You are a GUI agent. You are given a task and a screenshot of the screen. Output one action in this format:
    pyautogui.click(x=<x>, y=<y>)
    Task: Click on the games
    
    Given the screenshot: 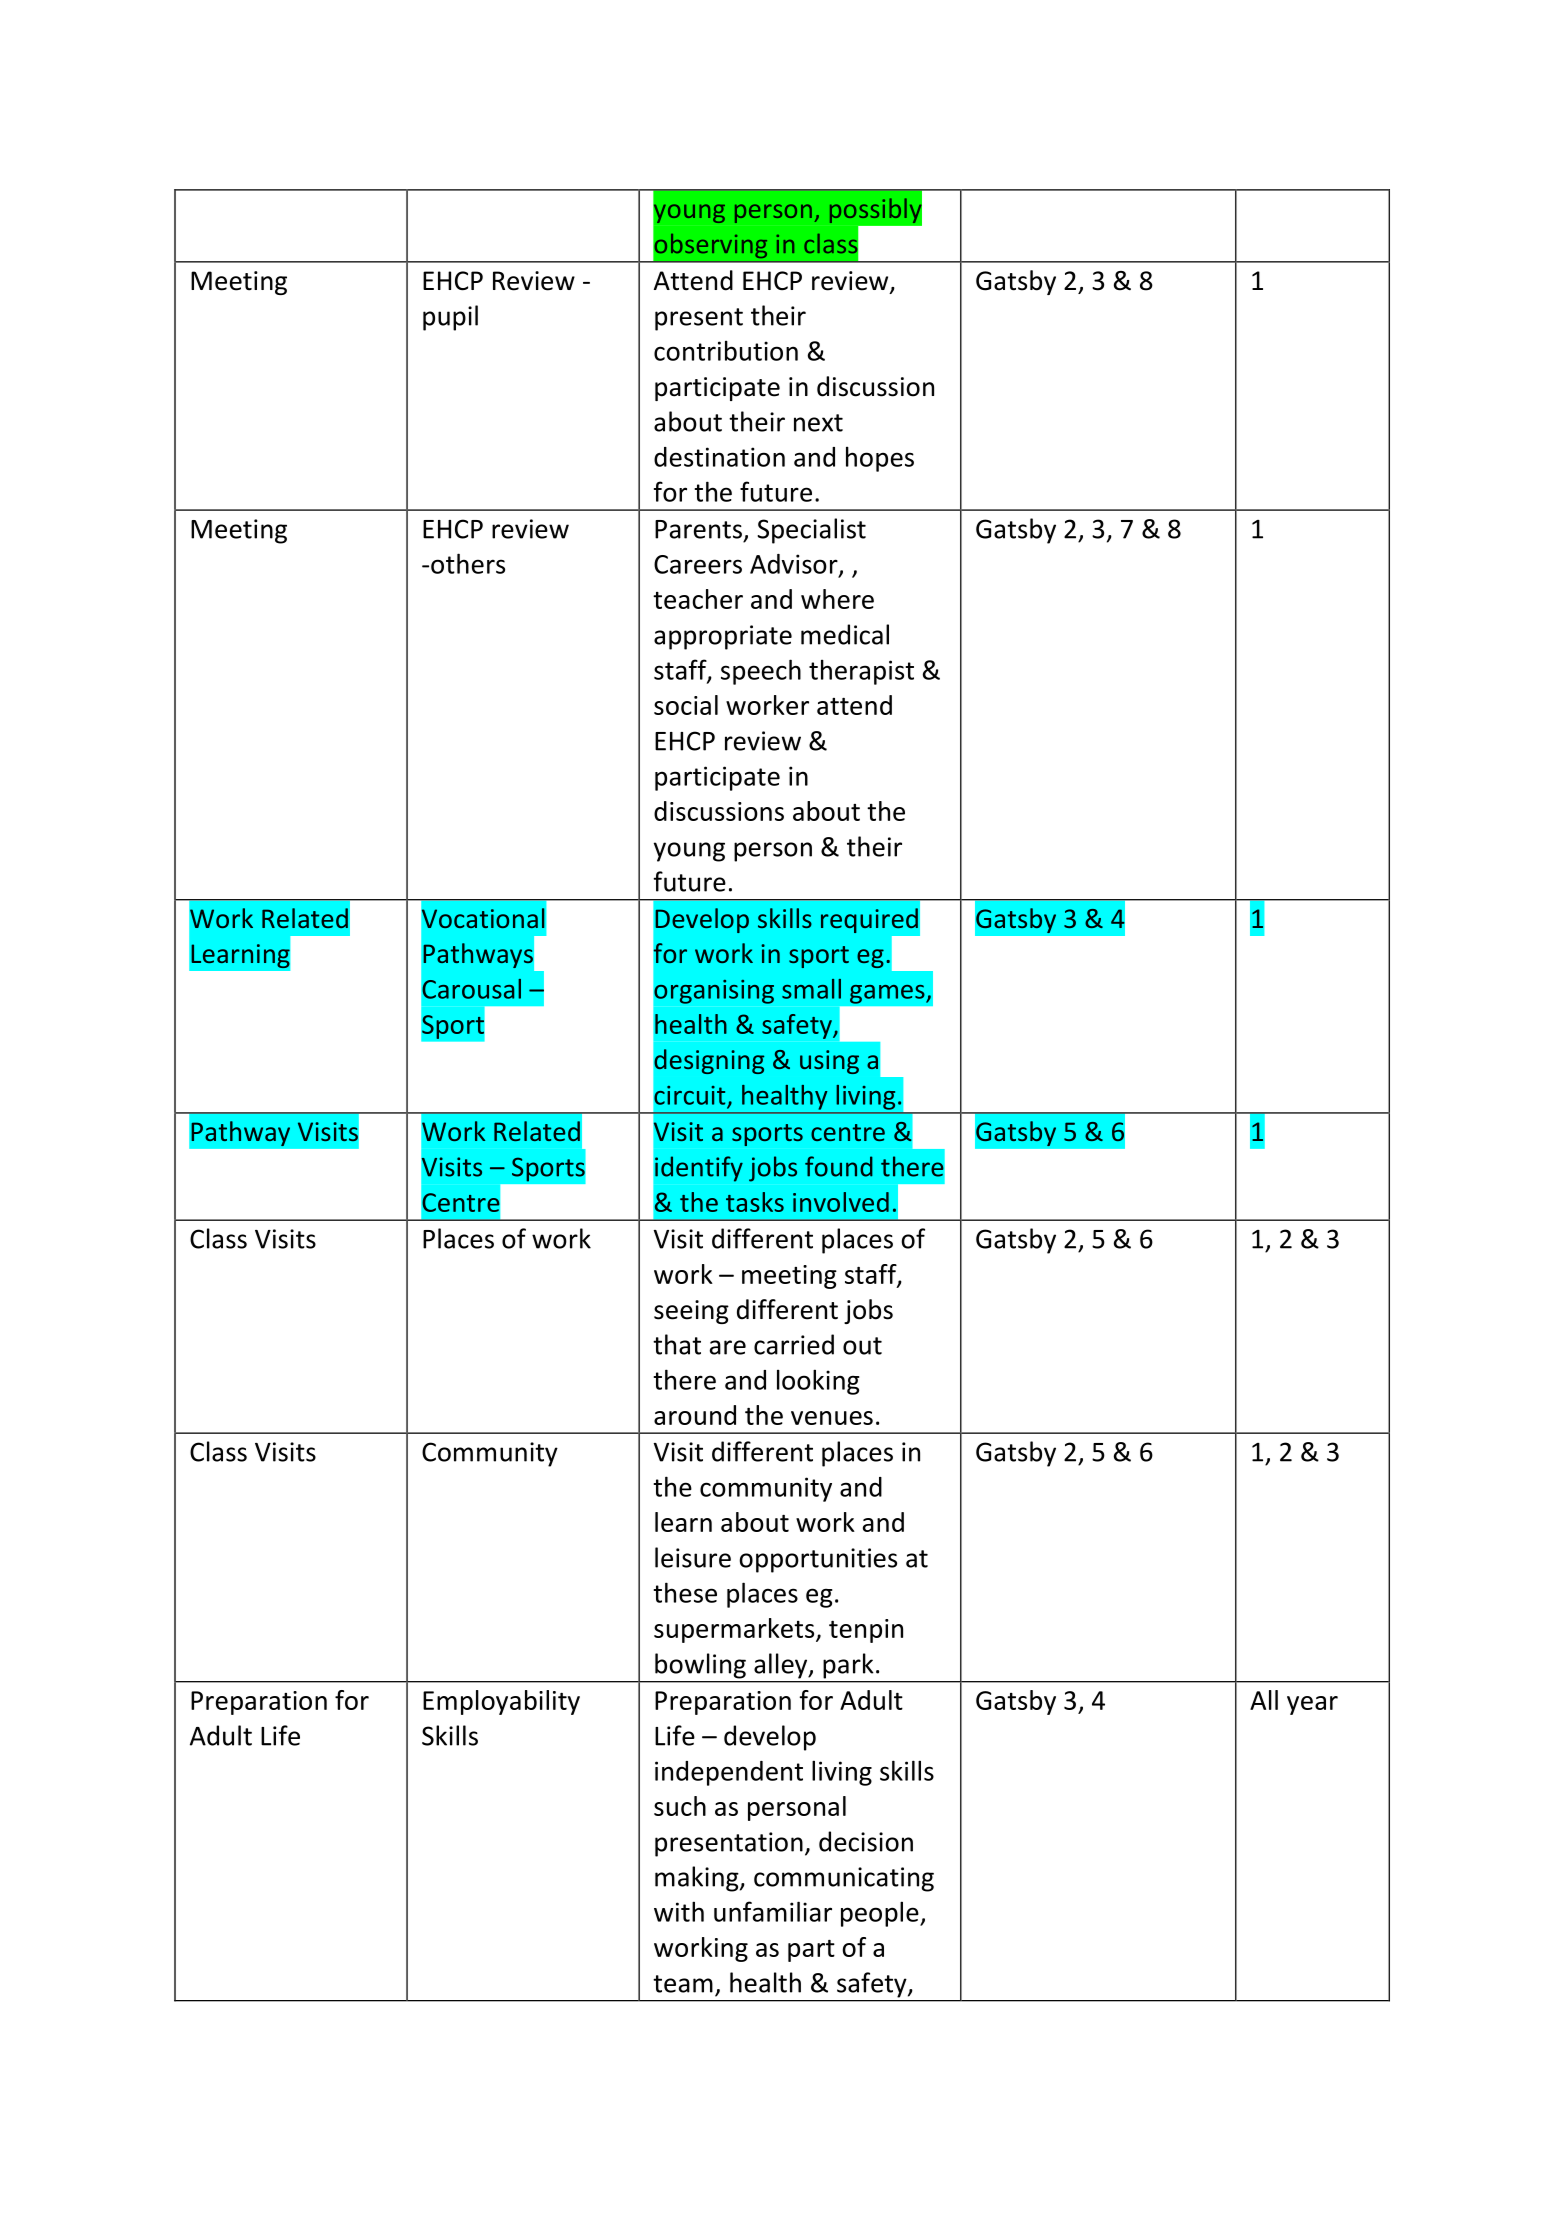 What is the action you would take?
    pyautogui.click(x=888, y=994)
